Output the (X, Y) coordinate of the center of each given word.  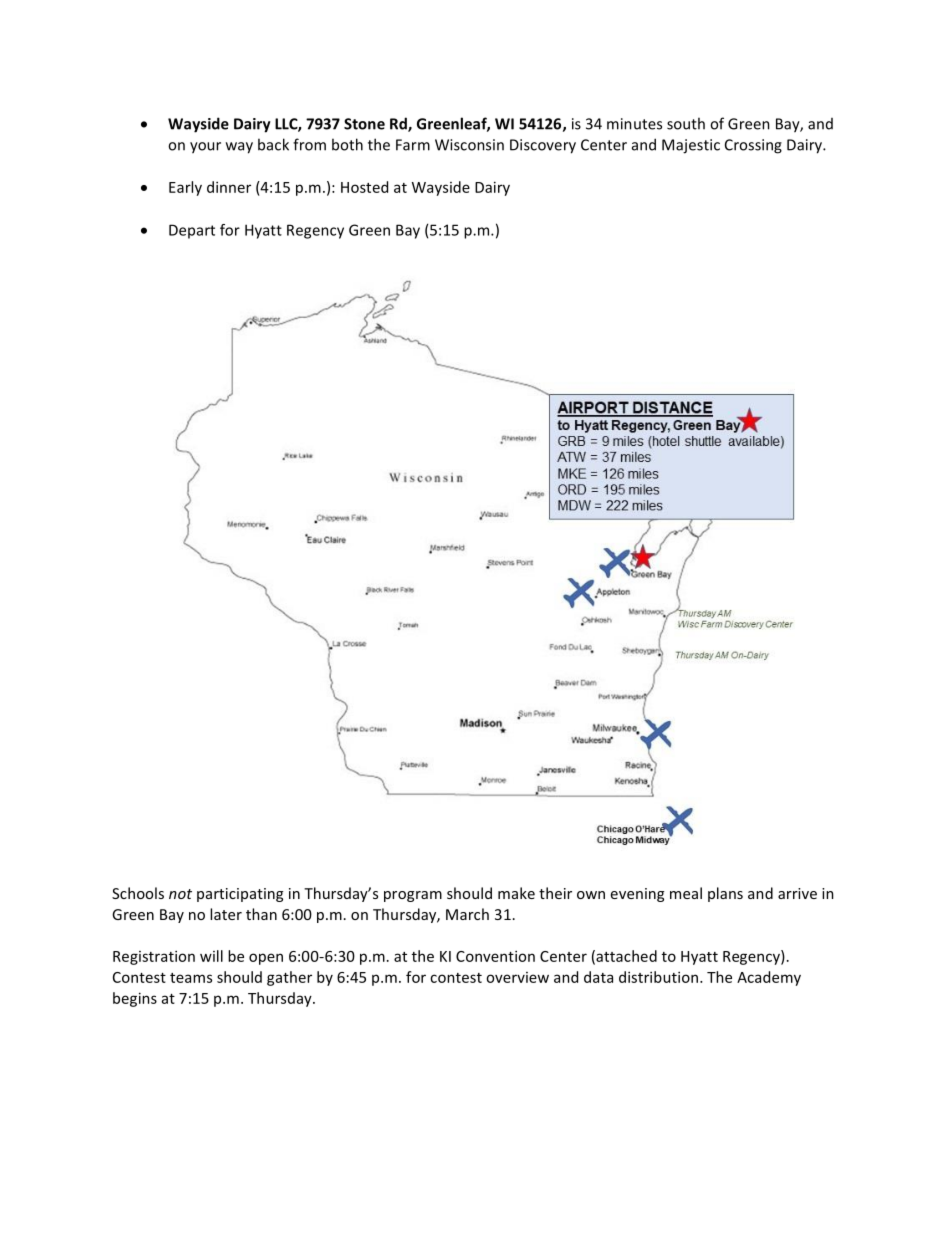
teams (191, 978)
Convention (495, 956)
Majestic (691, 146)
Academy (769, 978)
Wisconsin (469, 145)
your (205, 148)
